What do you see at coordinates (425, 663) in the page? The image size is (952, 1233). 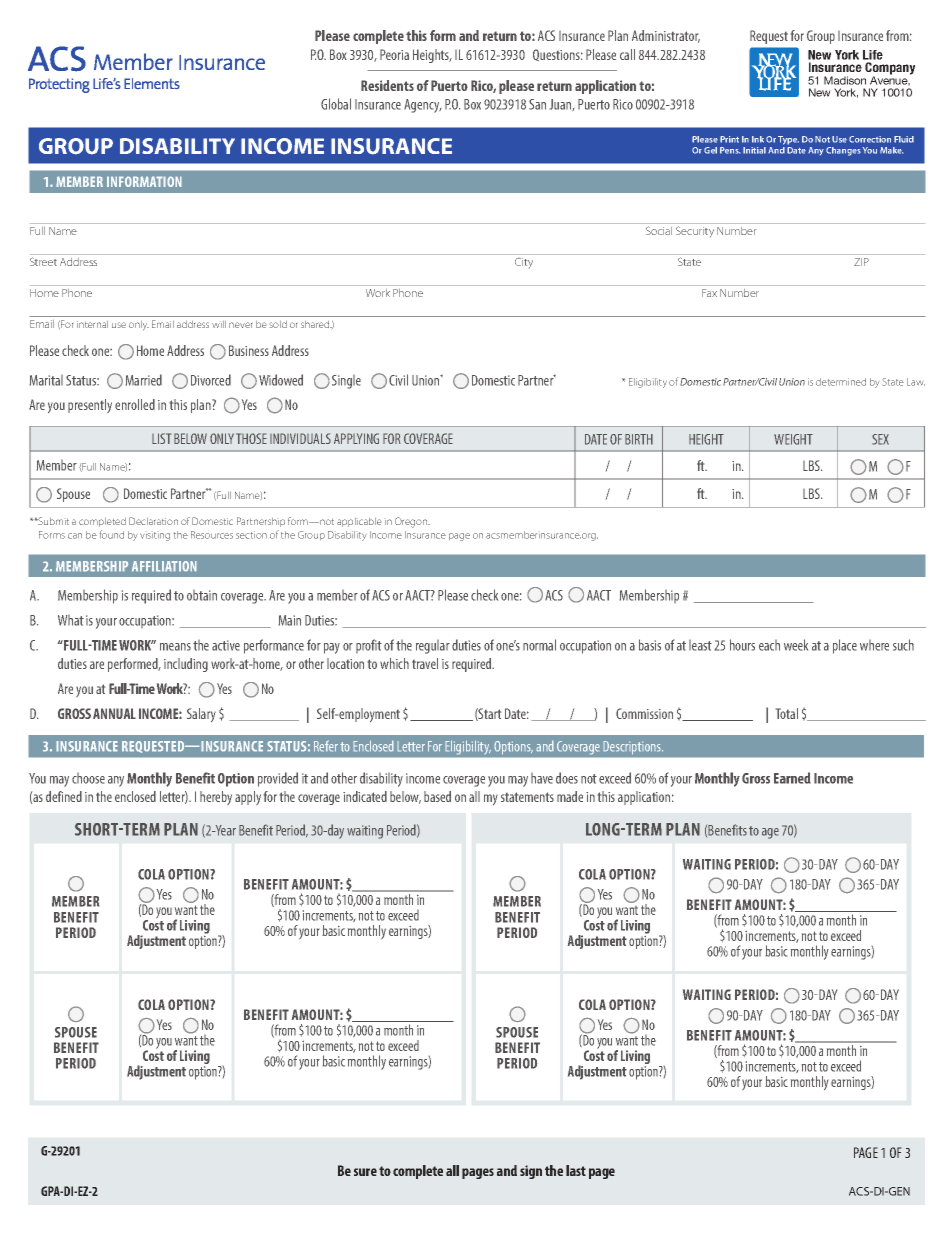 I see `travel` at bounding box center [425, 663].
